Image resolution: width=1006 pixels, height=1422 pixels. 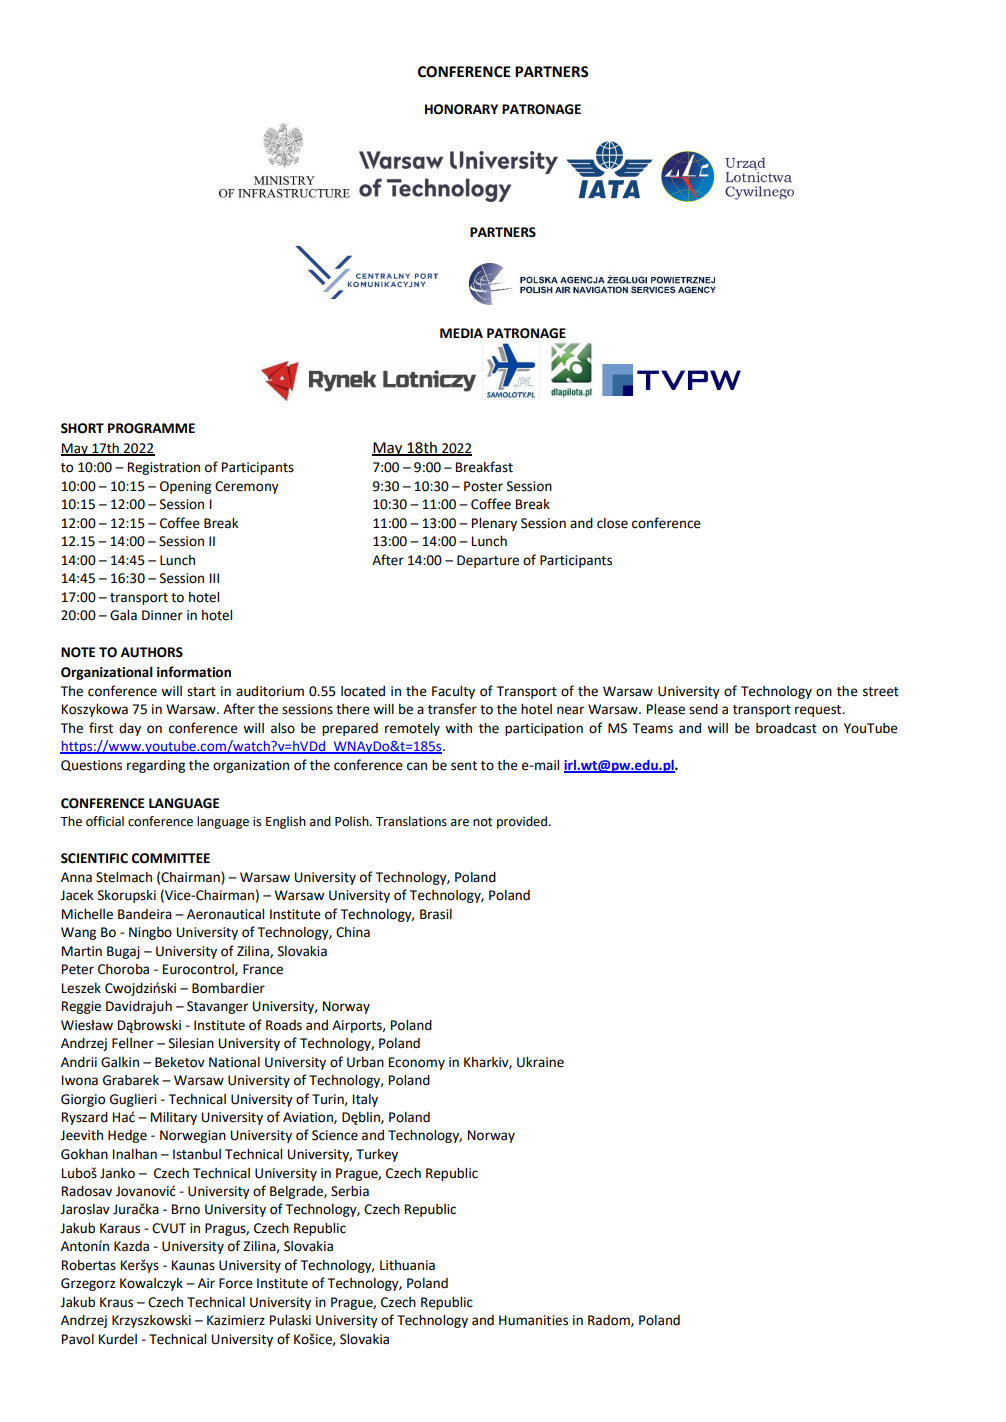 I want to click on start, so click(x=201, y=692).
